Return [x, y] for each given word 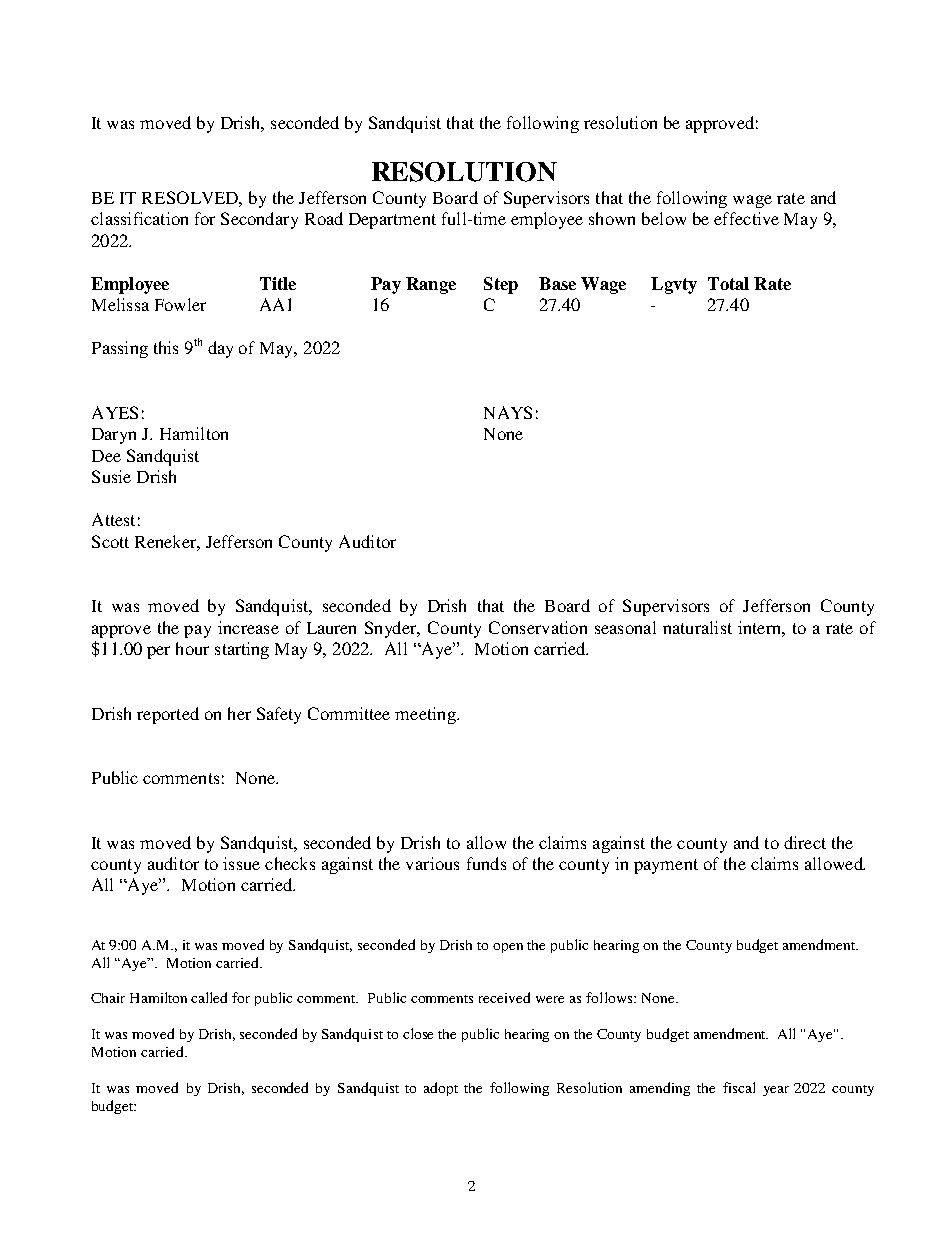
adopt [441, 1089]
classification [139, 218]
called [209, 997]
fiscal [739, 1087]
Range [431, 285]
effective [746, 218]
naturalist [697, 627]
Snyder [392, 629]
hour [192, 648]
